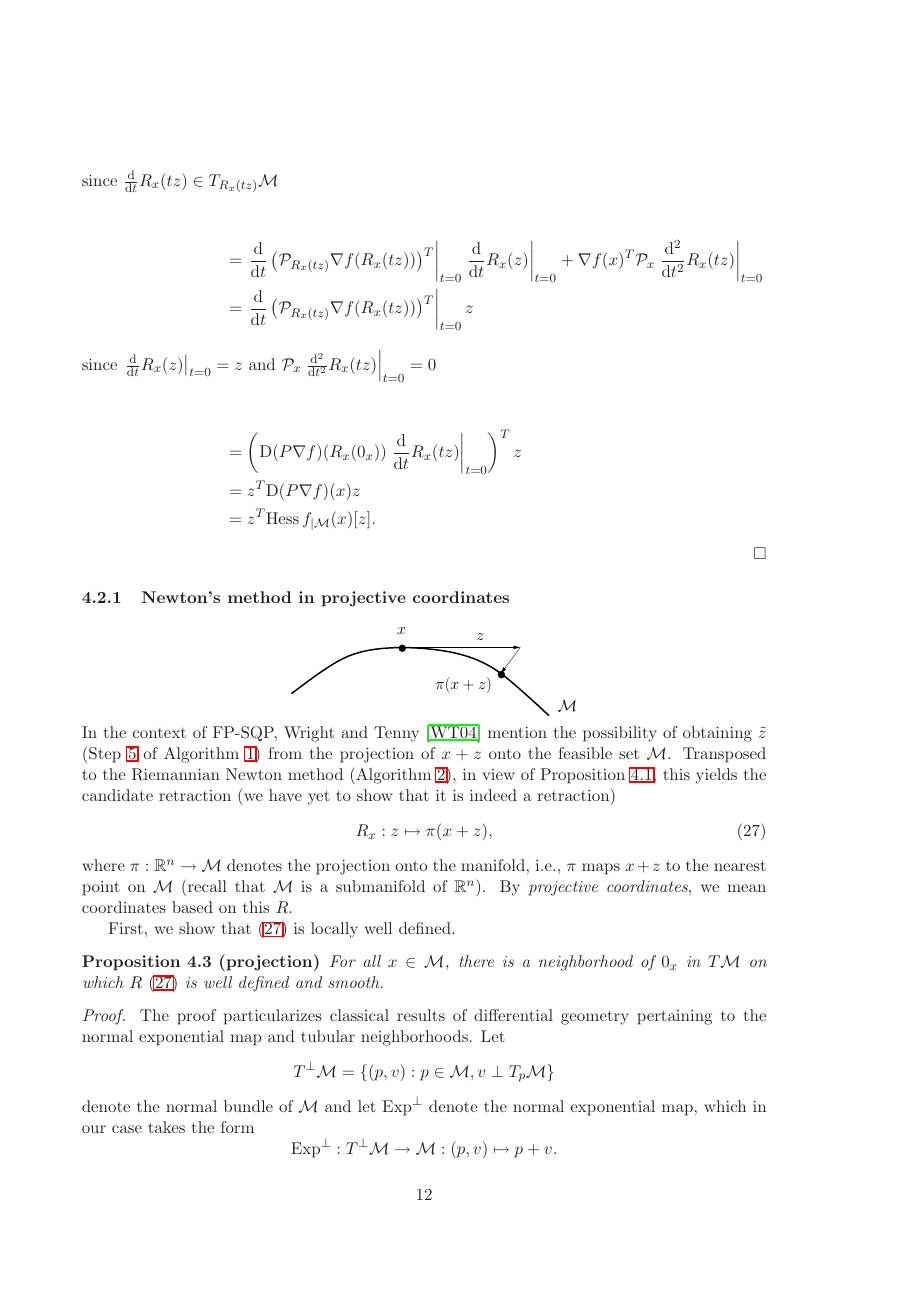 The height and width of the screenshot is (1308, 924). What do you see at coordinates (674, 1017) in the screenshot?
I see `pertaining` at bounding box center [674, 1017].
